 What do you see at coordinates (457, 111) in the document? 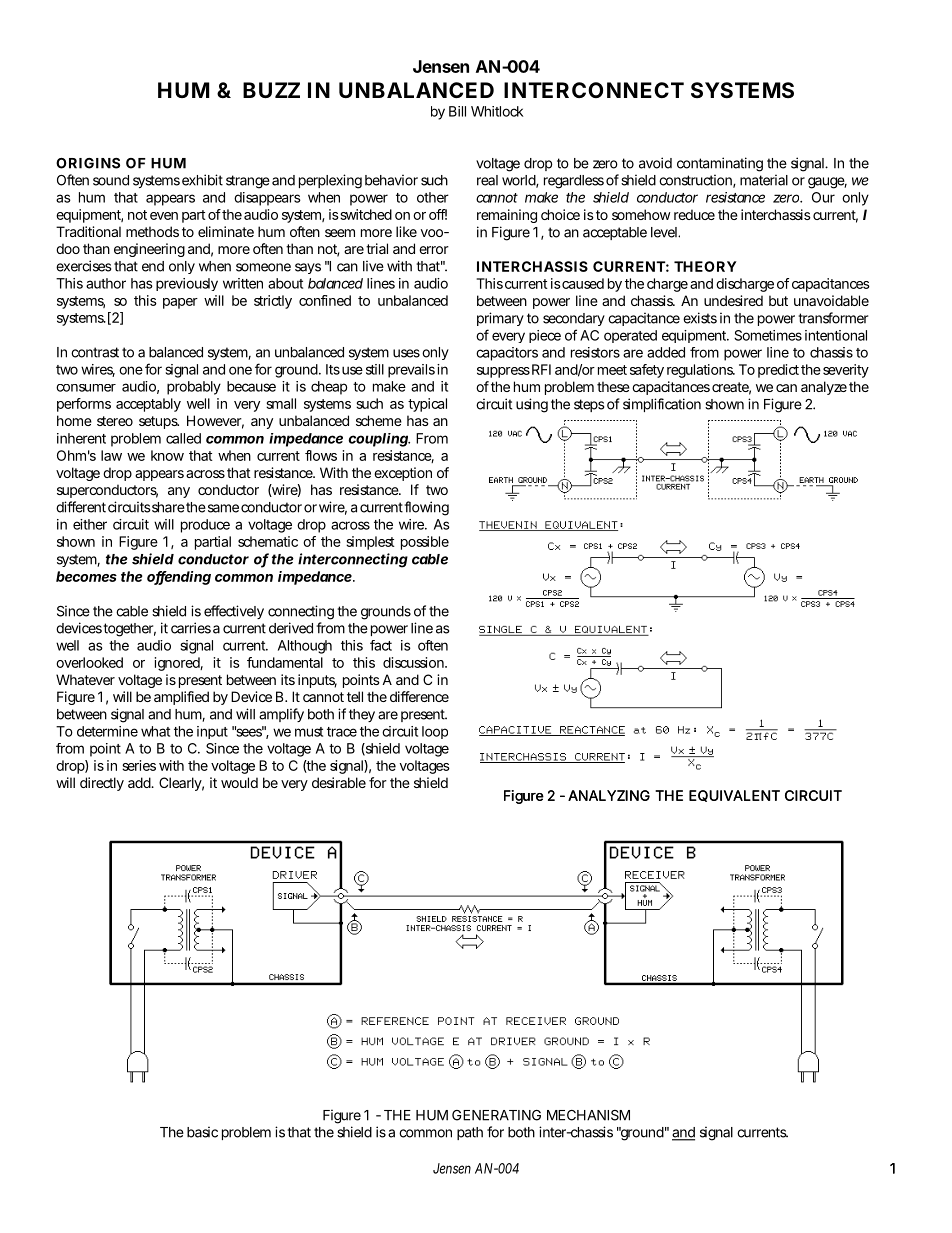
I see `Bill` at bounding box center [457, 111].
